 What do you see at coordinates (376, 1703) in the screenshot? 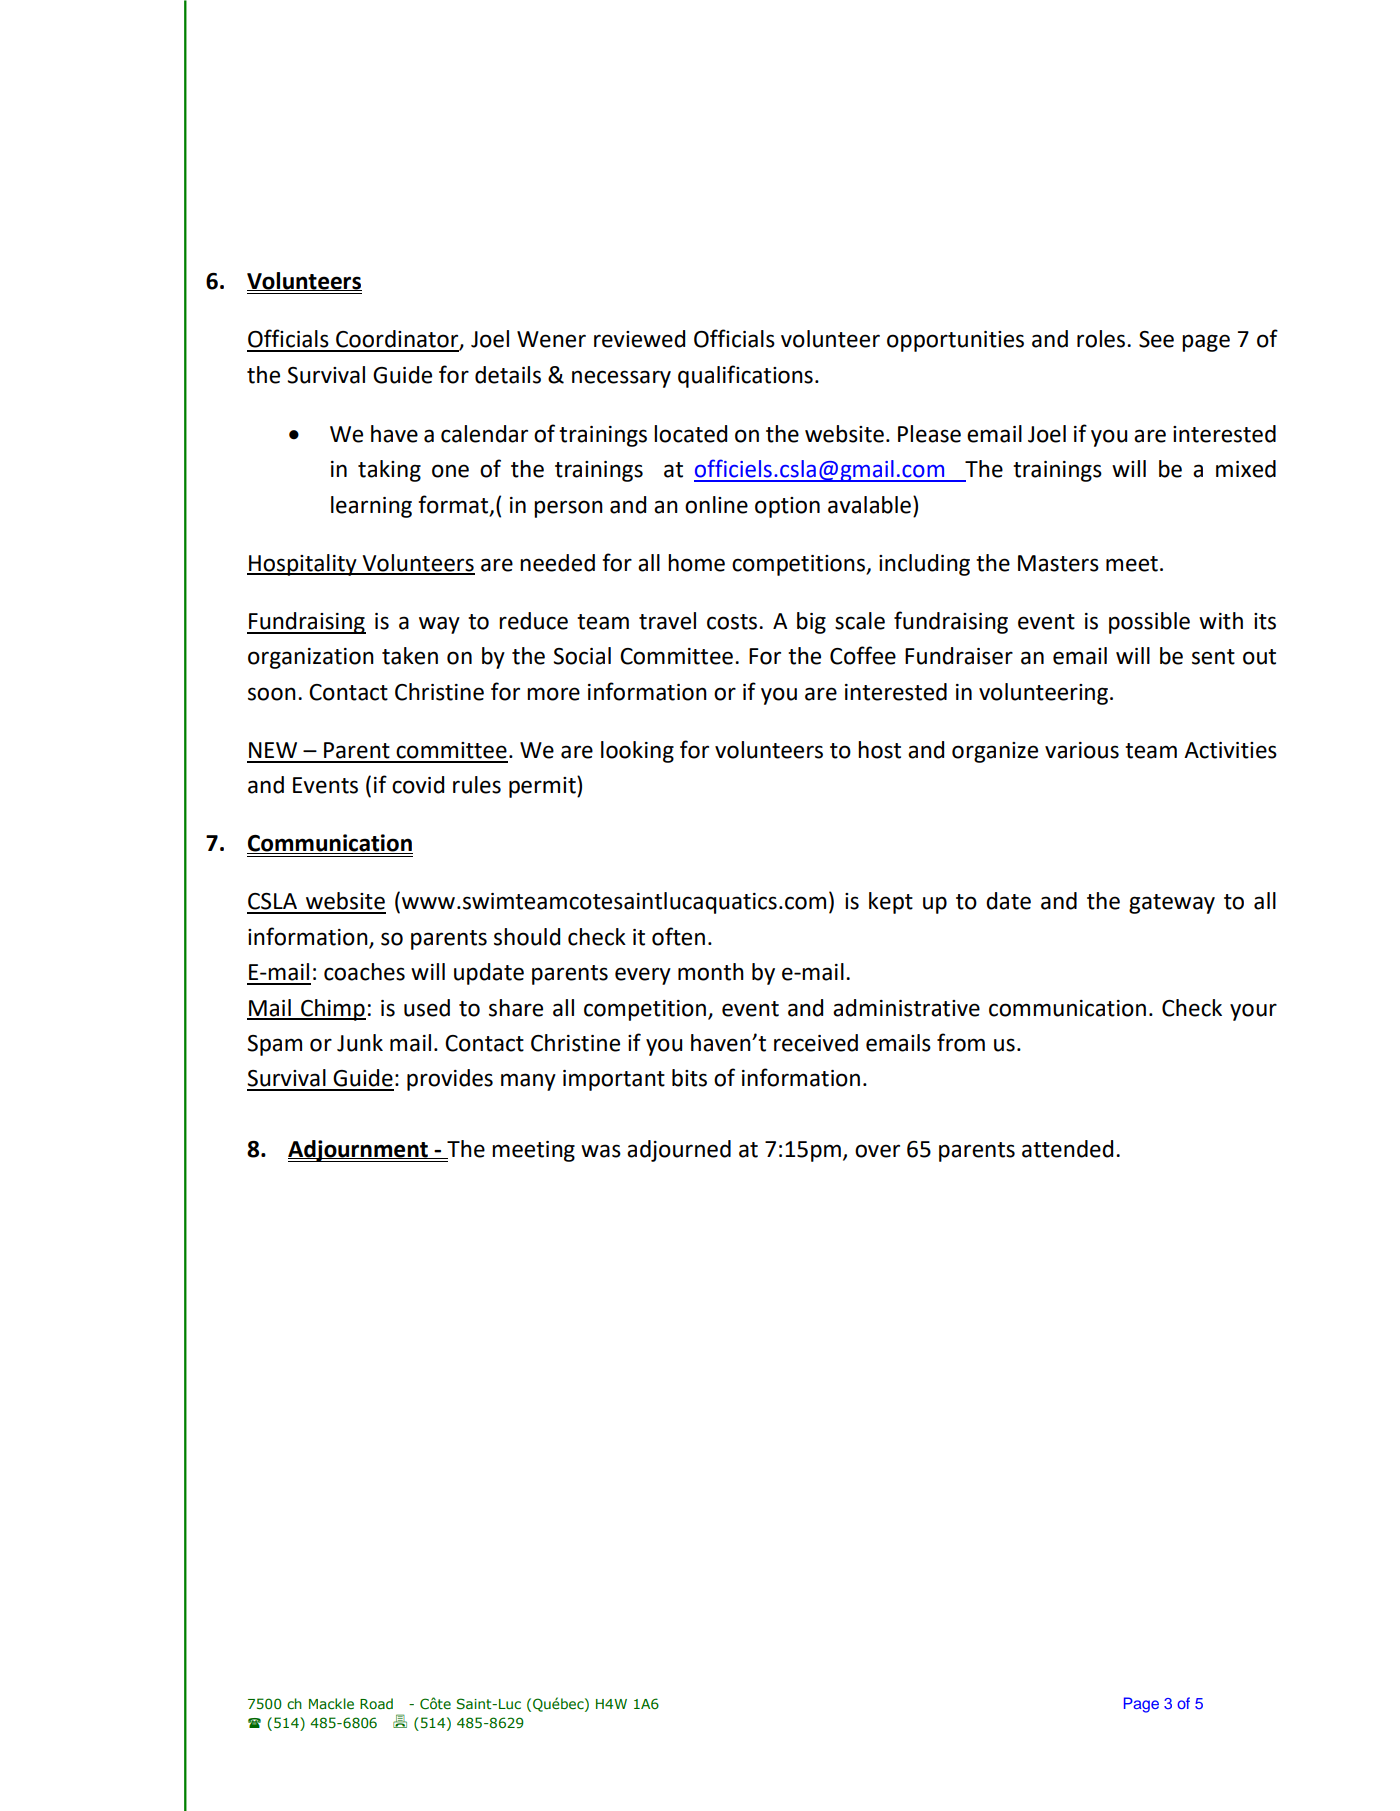
I see `Road` at bounding box center [376, 1703].
